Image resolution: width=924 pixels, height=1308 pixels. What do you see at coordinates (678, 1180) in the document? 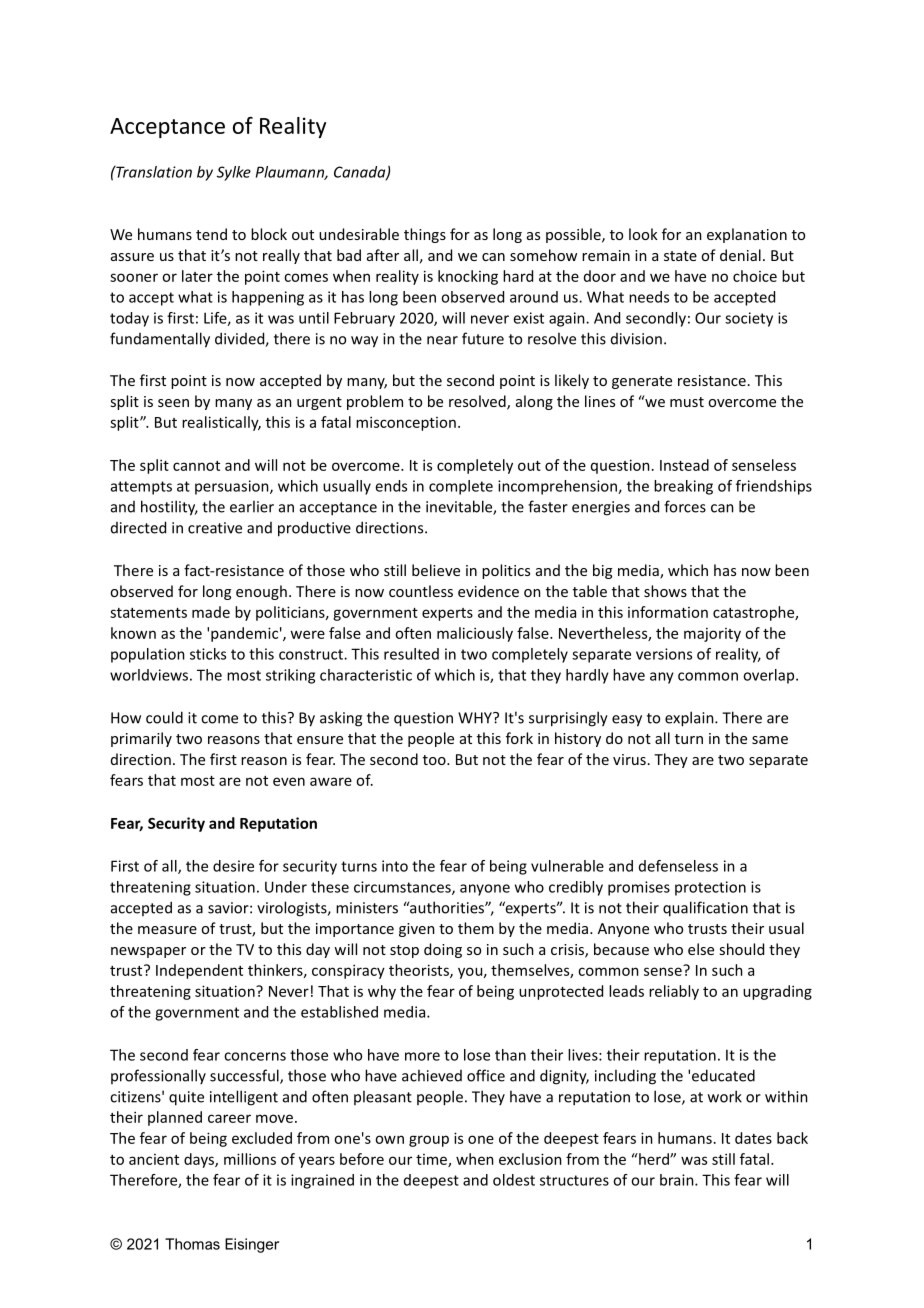
I see `brain` at bounding box center [678, 1180].
